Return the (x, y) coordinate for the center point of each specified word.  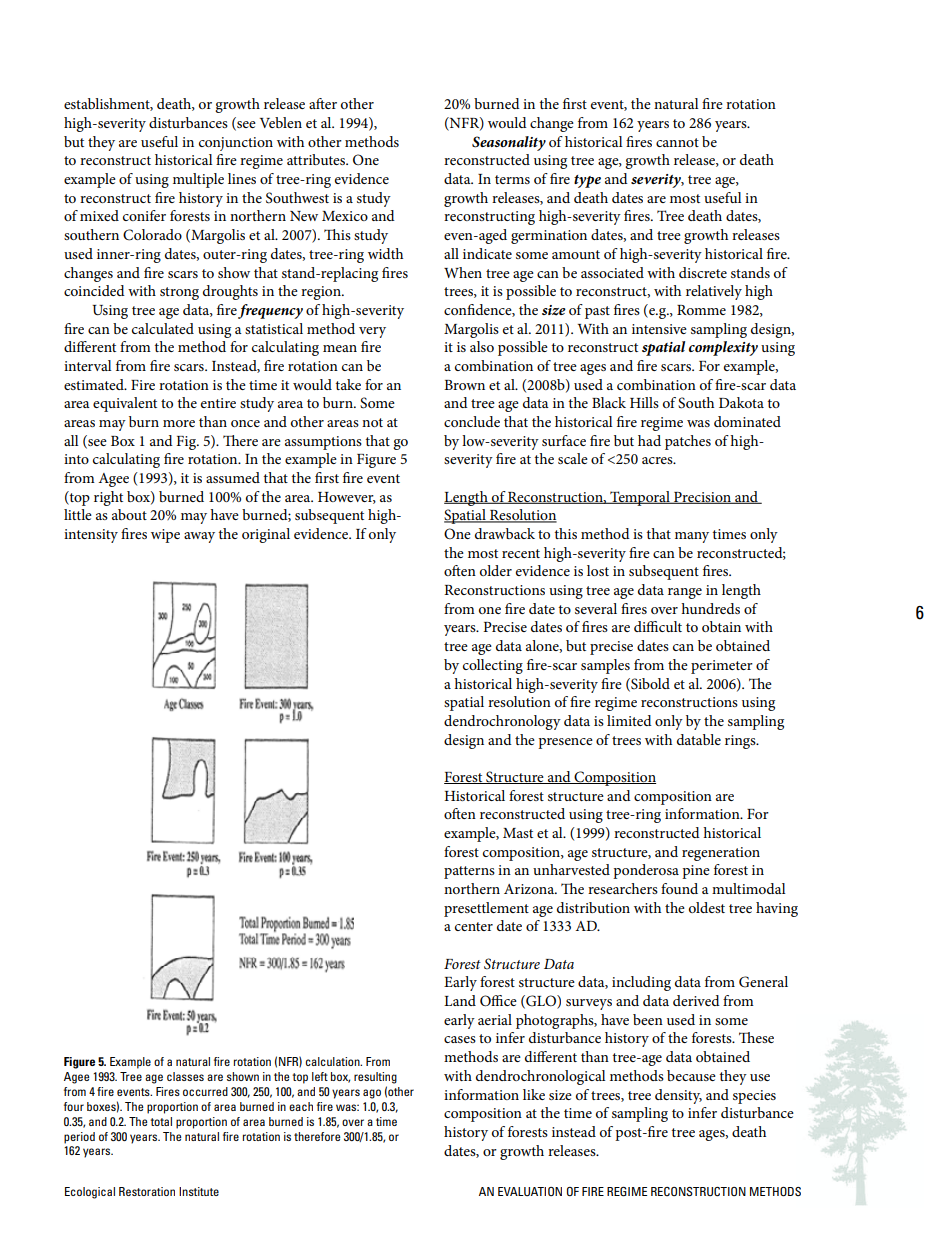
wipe (165, 536)
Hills (644, 402)
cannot (677, 142)
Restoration (147, 1191)
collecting (493, 666)
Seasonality (509, 143)
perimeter (722, 667)
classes (185, 1076)
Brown (464, 385)
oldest (707, 907)
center (474, 926)
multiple (198, 180)
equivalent (125, 404)
